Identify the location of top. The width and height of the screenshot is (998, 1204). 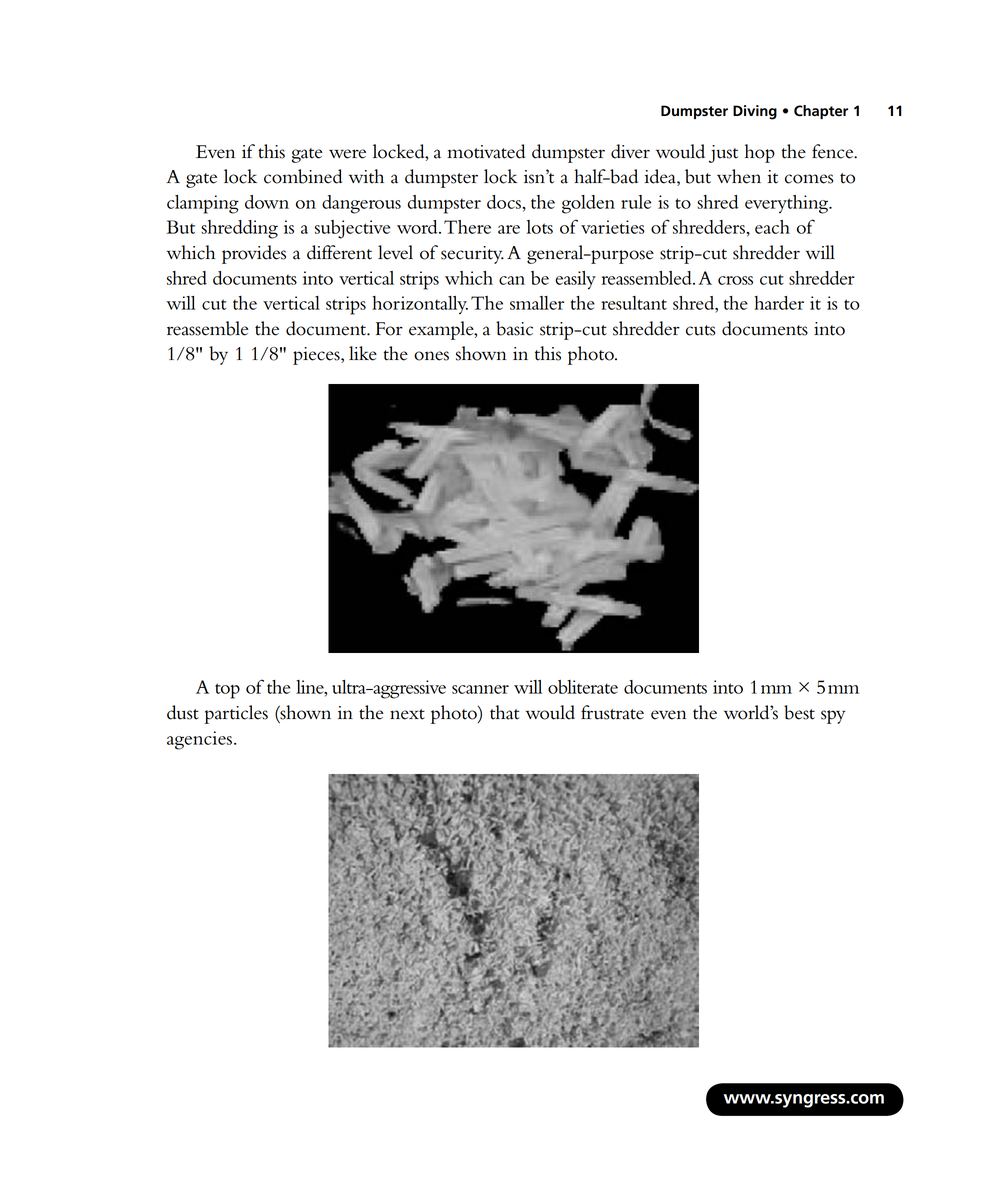
(227, 691).
